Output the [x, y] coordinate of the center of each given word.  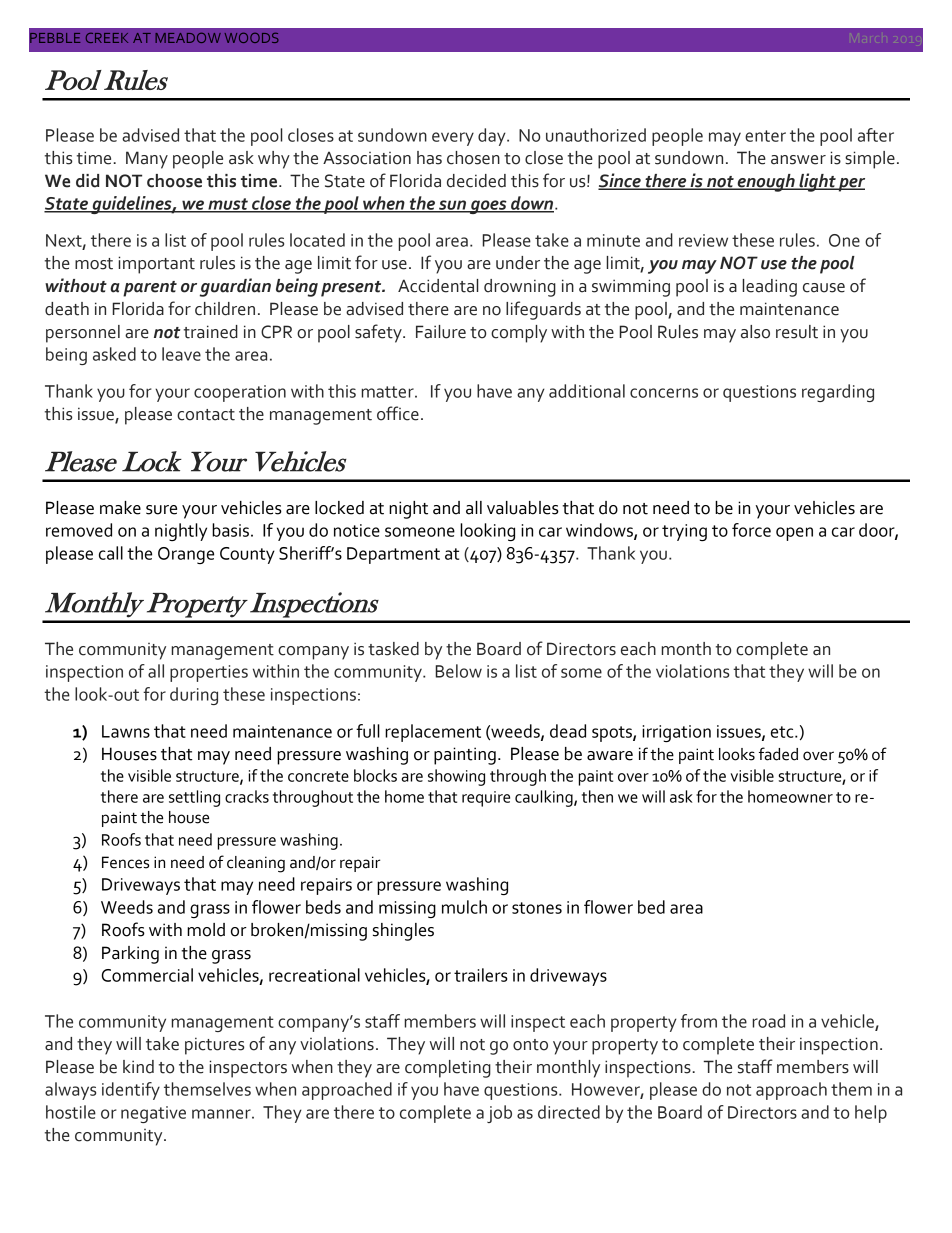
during [194, 696]
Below [458, 671]
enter [765, 136]
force [751, 530]
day [493, 137]
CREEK [107, 38]
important [156, 265]
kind [138, 1067]
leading [769, 288]
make [120, 508]
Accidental [438, 286]
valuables [523, 508]
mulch [464, 907]
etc [783, 732]
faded [778, 754]
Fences [125, 862]
